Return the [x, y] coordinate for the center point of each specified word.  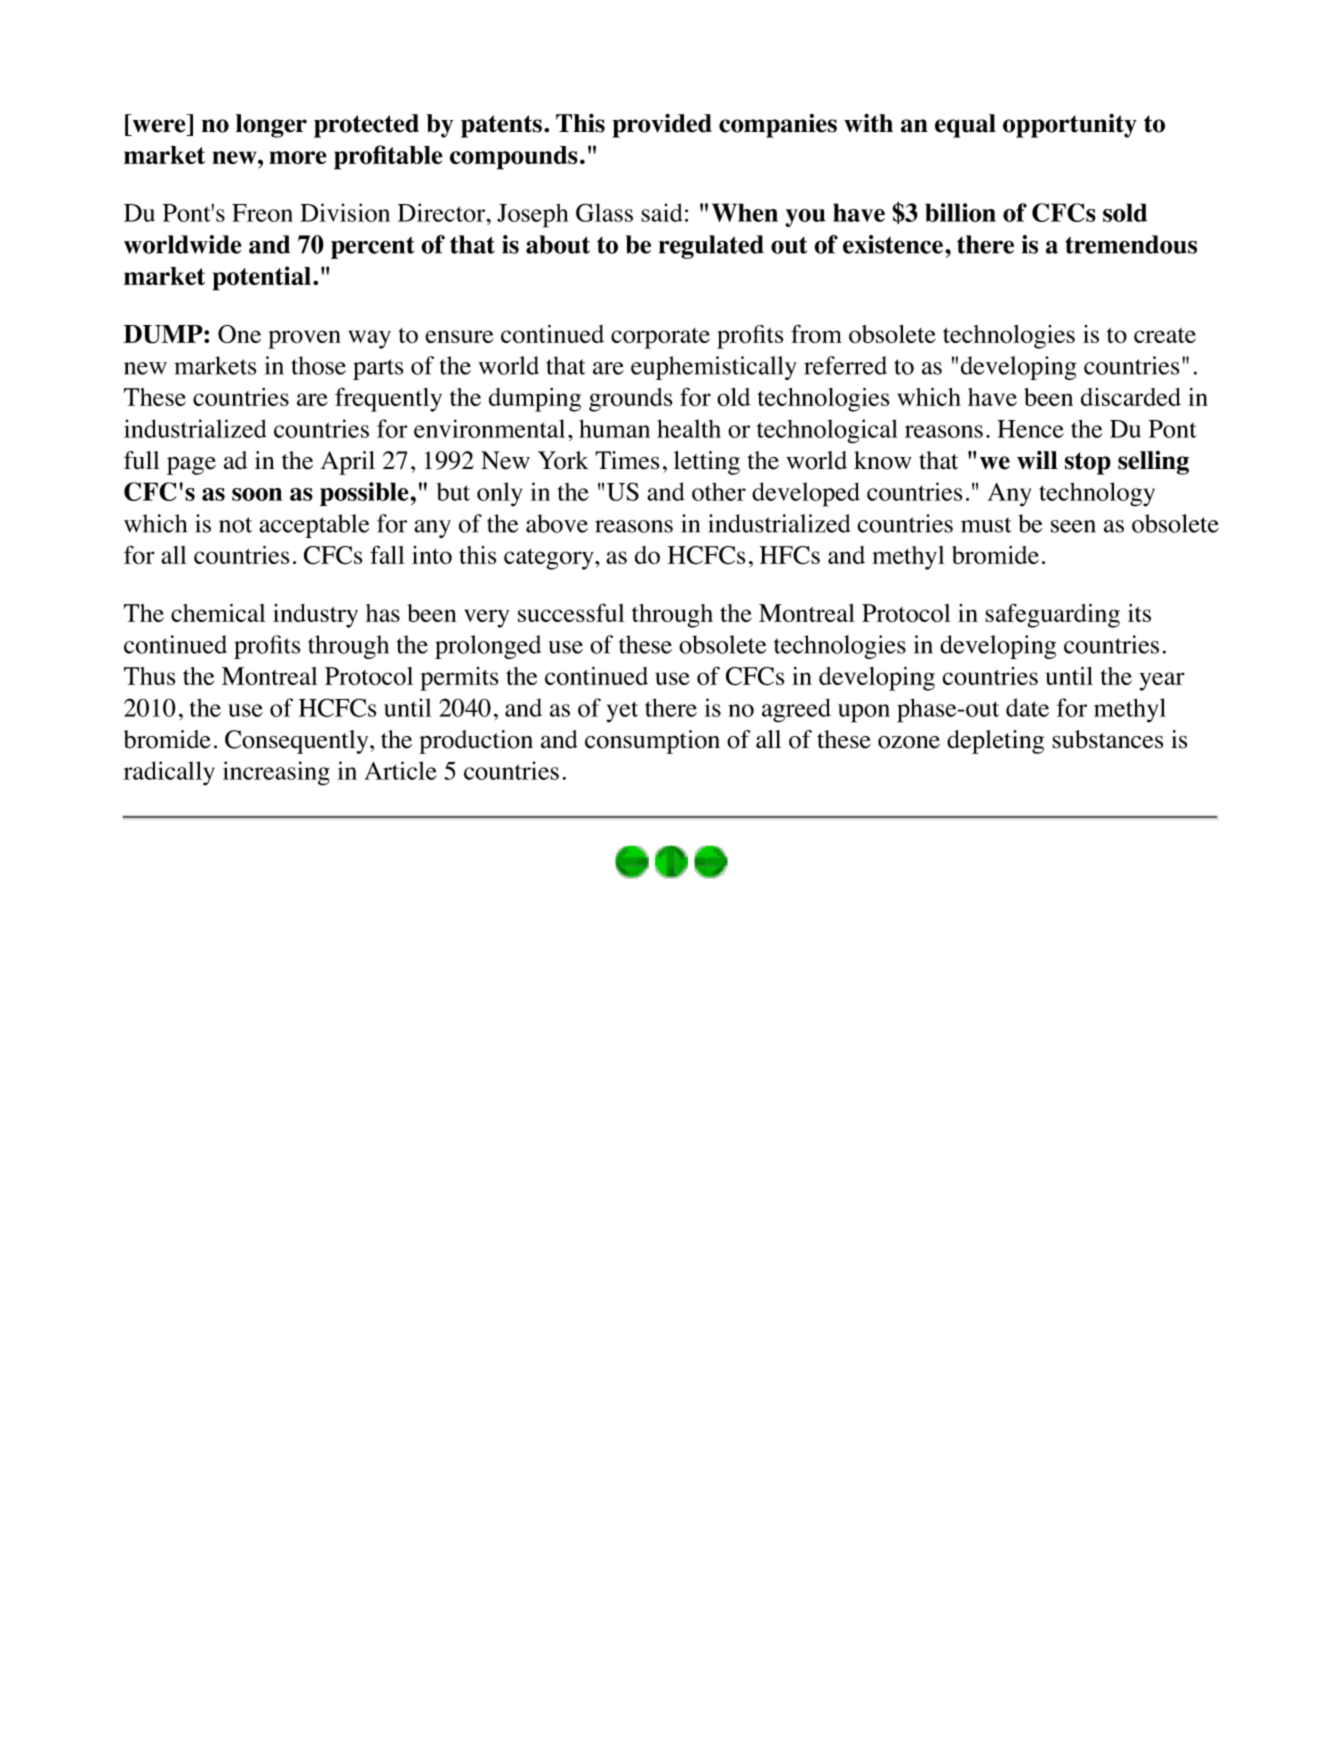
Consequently [298, 742]
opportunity [1070, 125]
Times [627, 460]
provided [662, 125]
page [191, 465]
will [1037, 460]
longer [271, 126]
